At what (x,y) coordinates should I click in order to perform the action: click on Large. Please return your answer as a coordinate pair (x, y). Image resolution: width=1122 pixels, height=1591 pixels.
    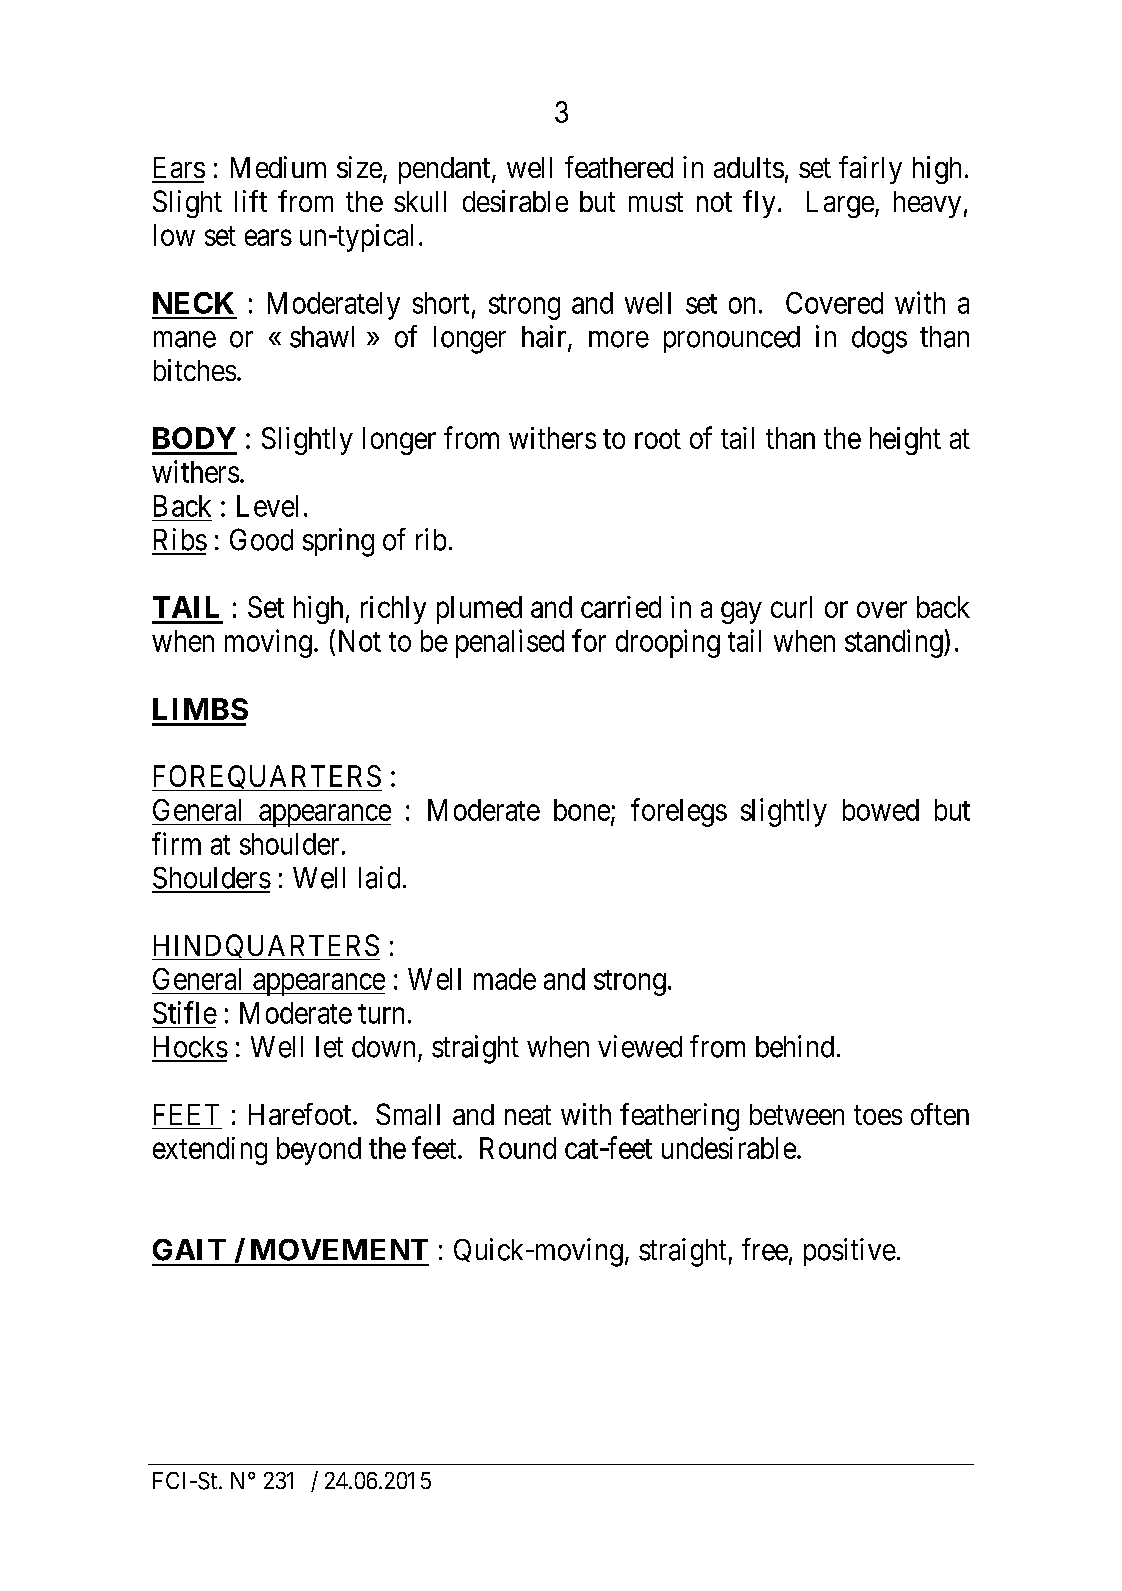
    Looking at the image, I should click on (840, 204).
